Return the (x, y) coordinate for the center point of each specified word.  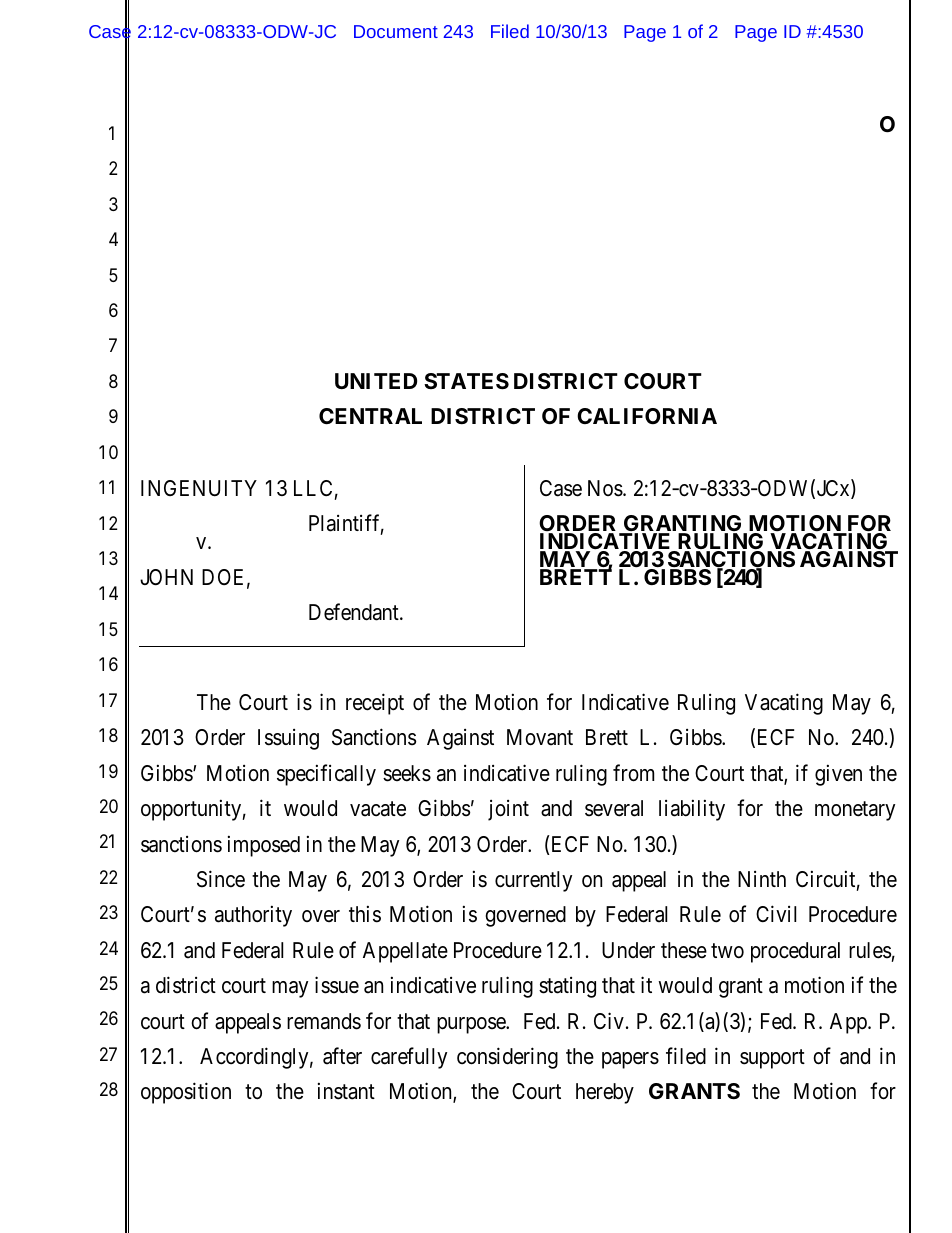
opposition (186, 1093)
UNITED (376, 381)
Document (396, 31)
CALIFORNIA (647, 416)
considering (507, 1058)
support (772, 1059)
